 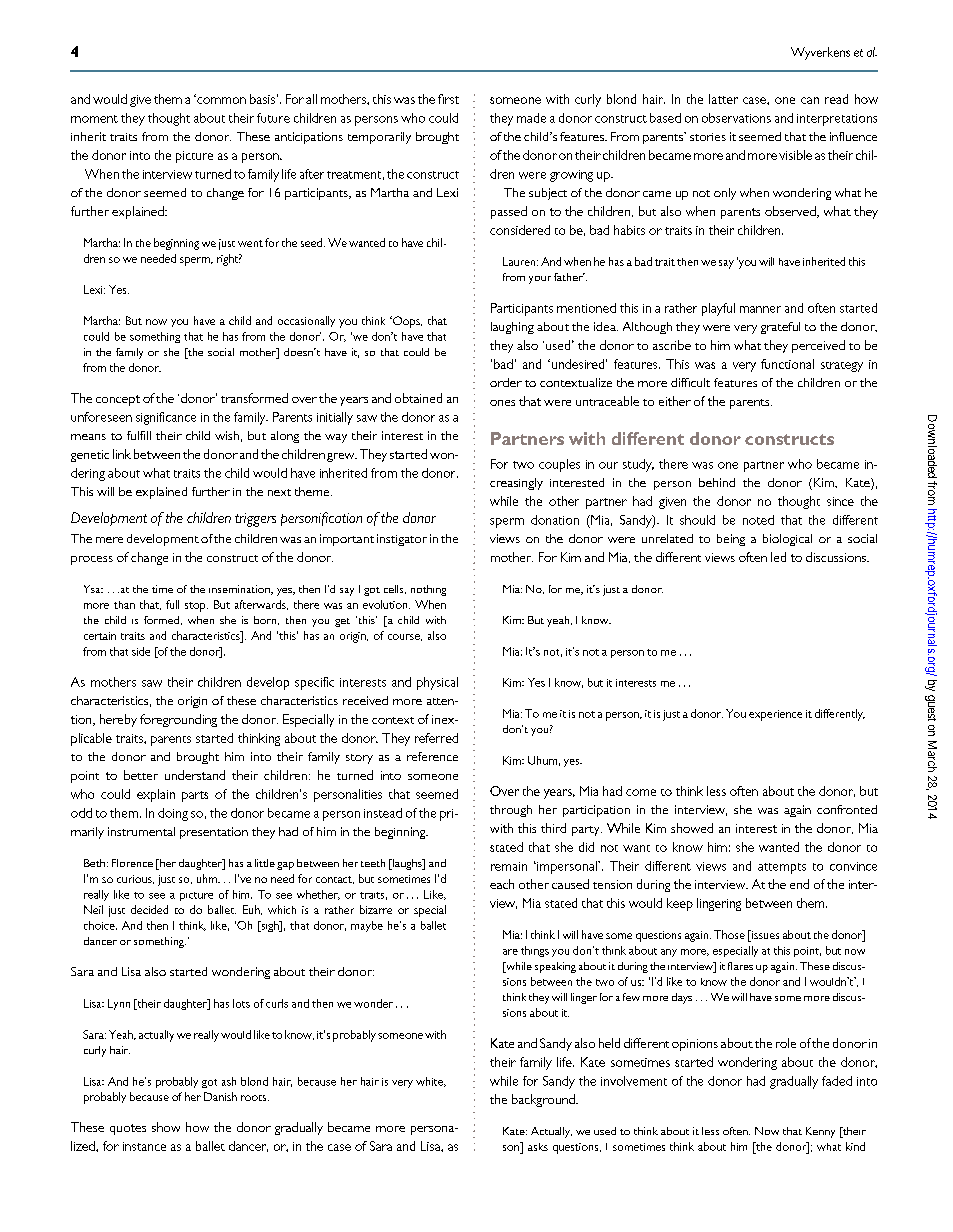 I want to click on mere, so click(x=109, y=540).
